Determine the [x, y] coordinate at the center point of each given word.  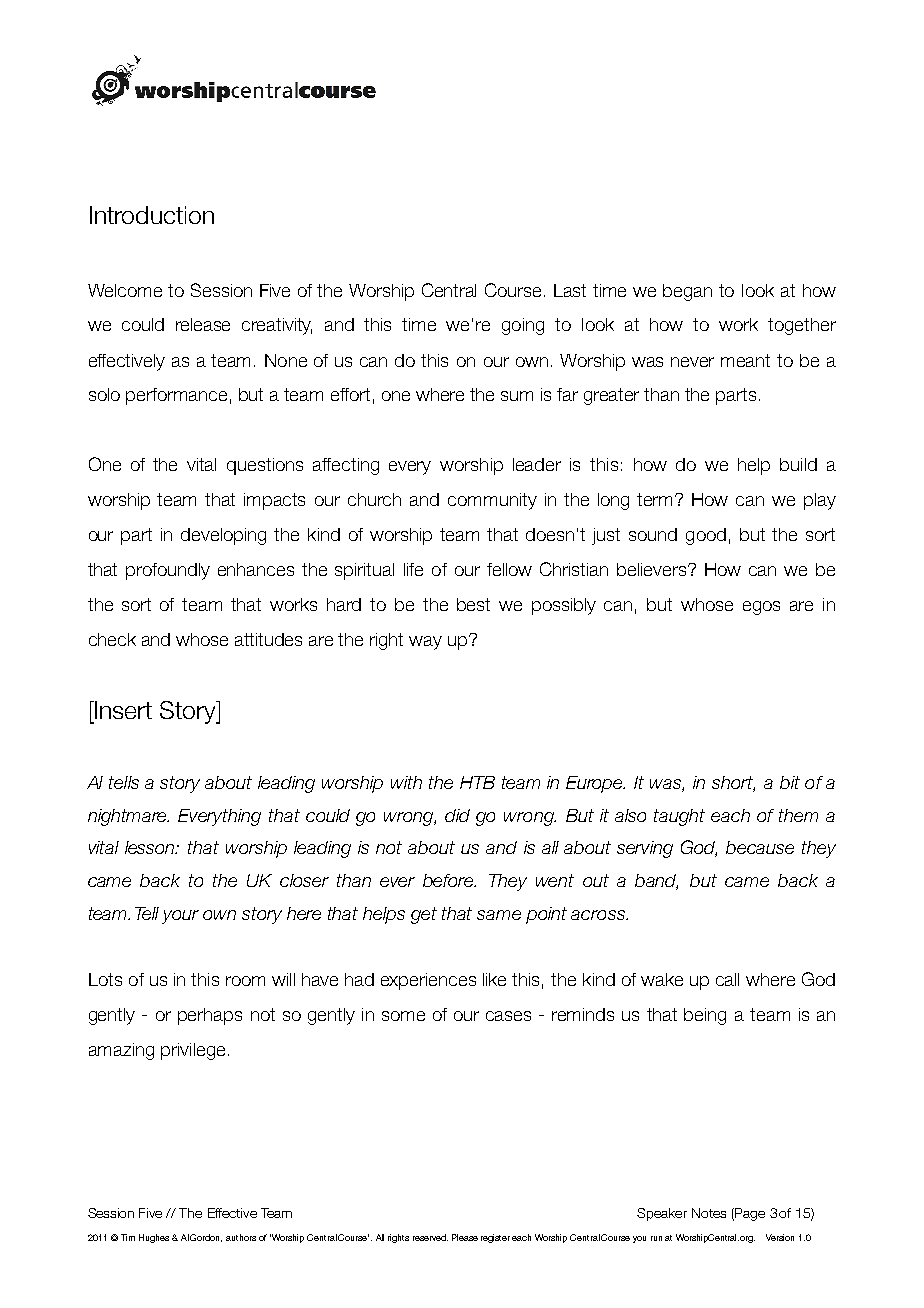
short [733, 784]
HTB [477, 782]
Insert [122, 710]
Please [465, 1237]
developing [223, 536]
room [245, 981]
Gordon [206, 1238]
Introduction [152, 215]
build [798, 464]
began [687, 292]
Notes [709, 1213]
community [492, 501]
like [494, 979]
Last [570, 290]
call [727, 979]
